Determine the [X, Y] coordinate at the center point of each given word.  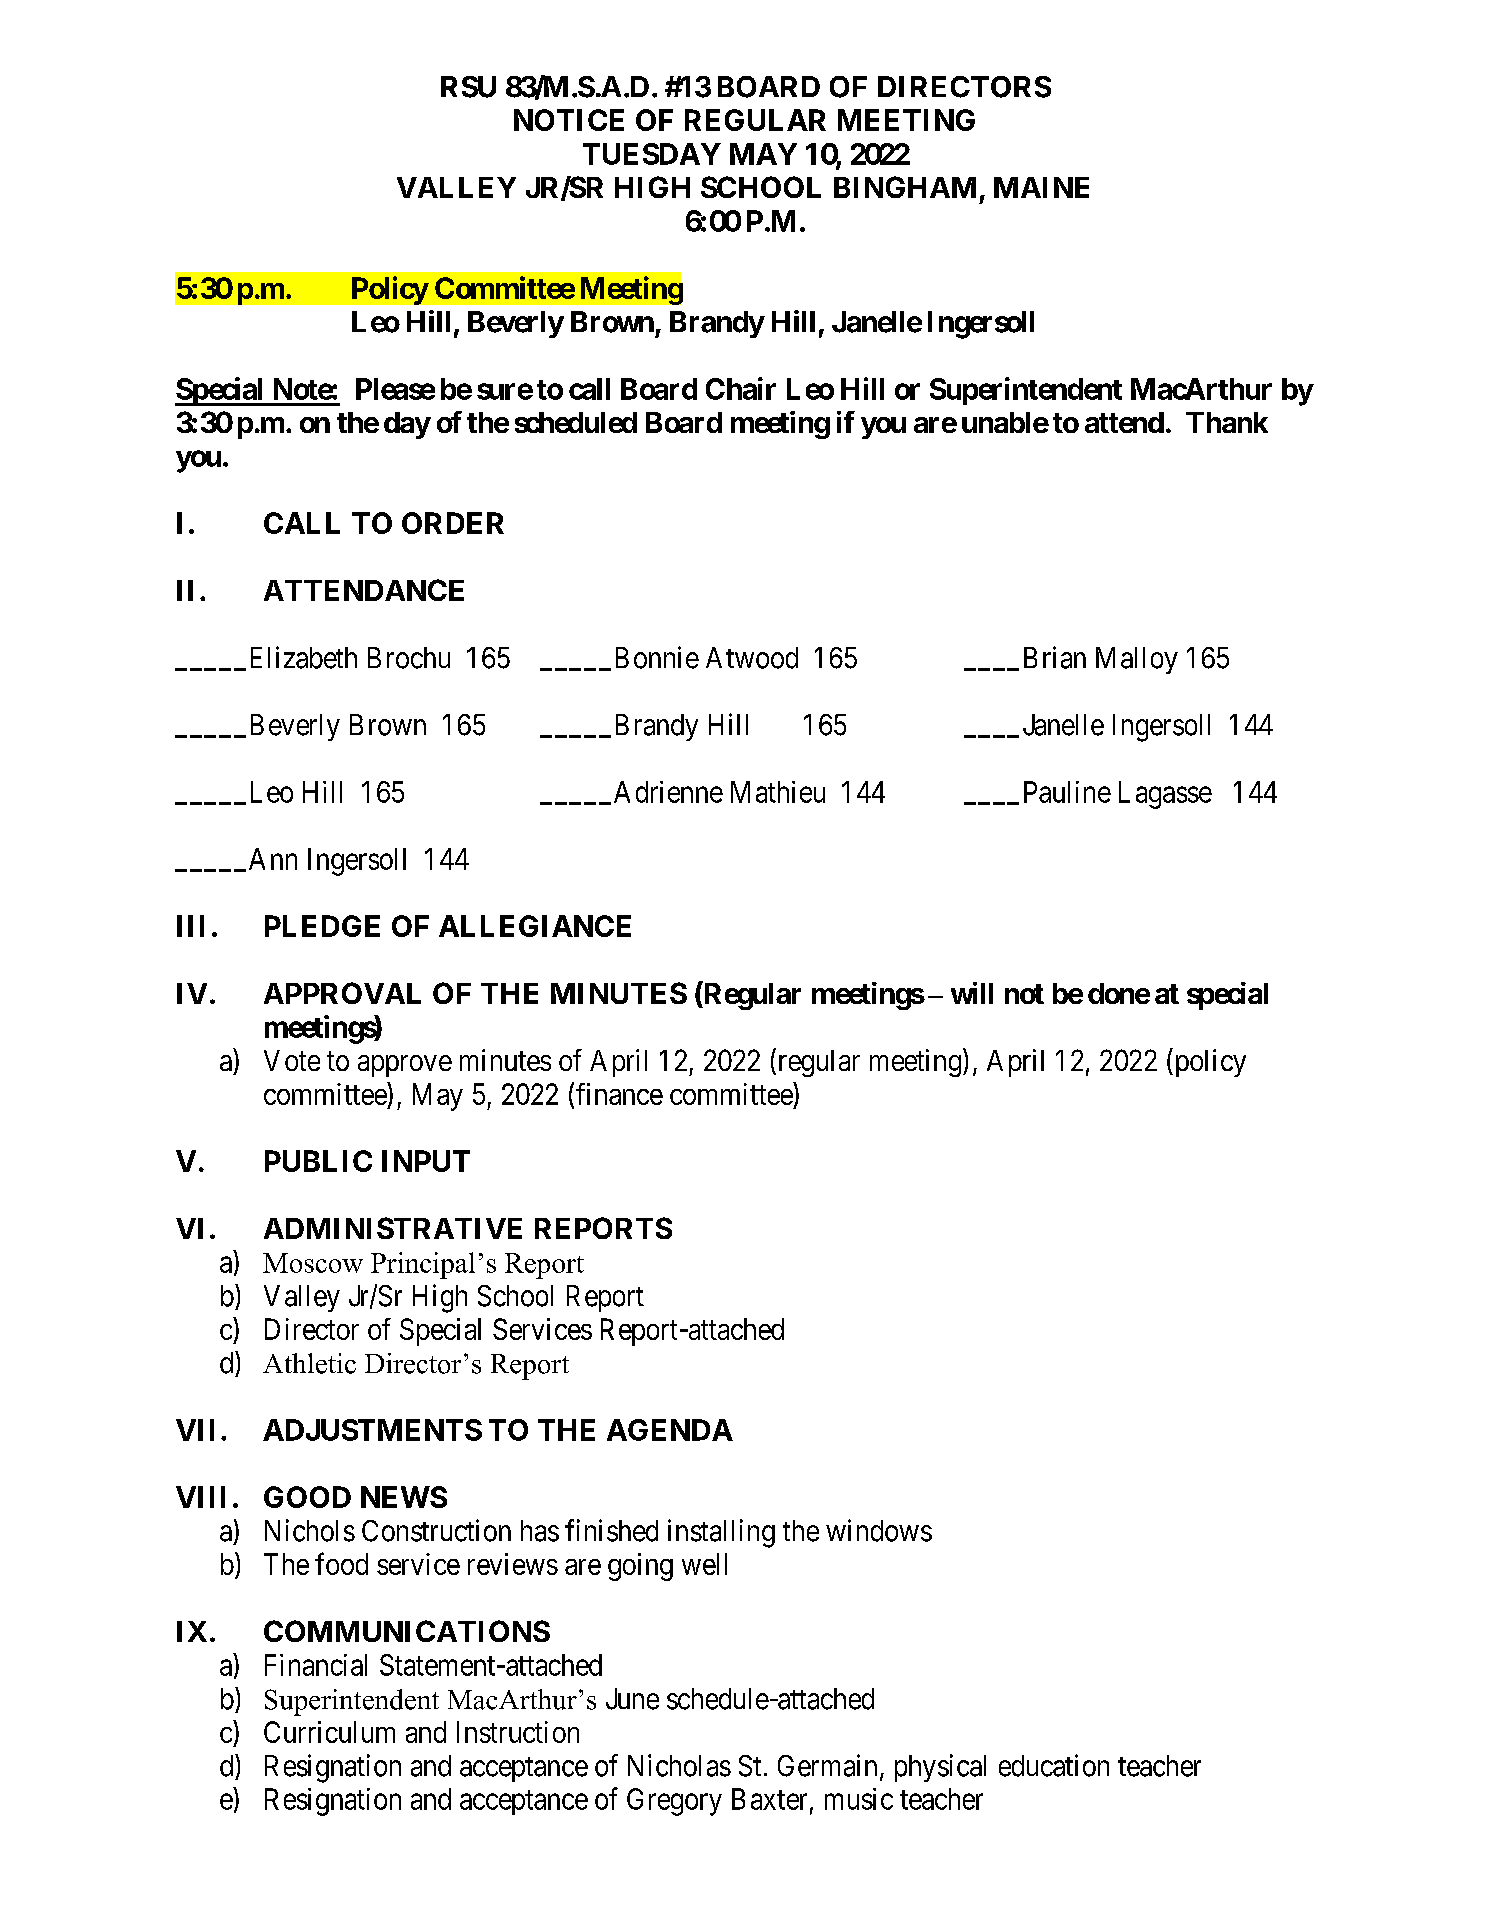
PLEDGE [322, 926]
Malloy [1137, 660]
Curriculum [329, 1732]
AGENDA [670, 1430]
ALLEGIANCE [535, 926]
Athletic [309, 1363]
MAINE [1041, 187]
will [972, 993]
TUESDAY [652, 154]
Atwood [752, 658]
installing [721, 1533]
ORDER [453, 523]
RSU [468, 87]
